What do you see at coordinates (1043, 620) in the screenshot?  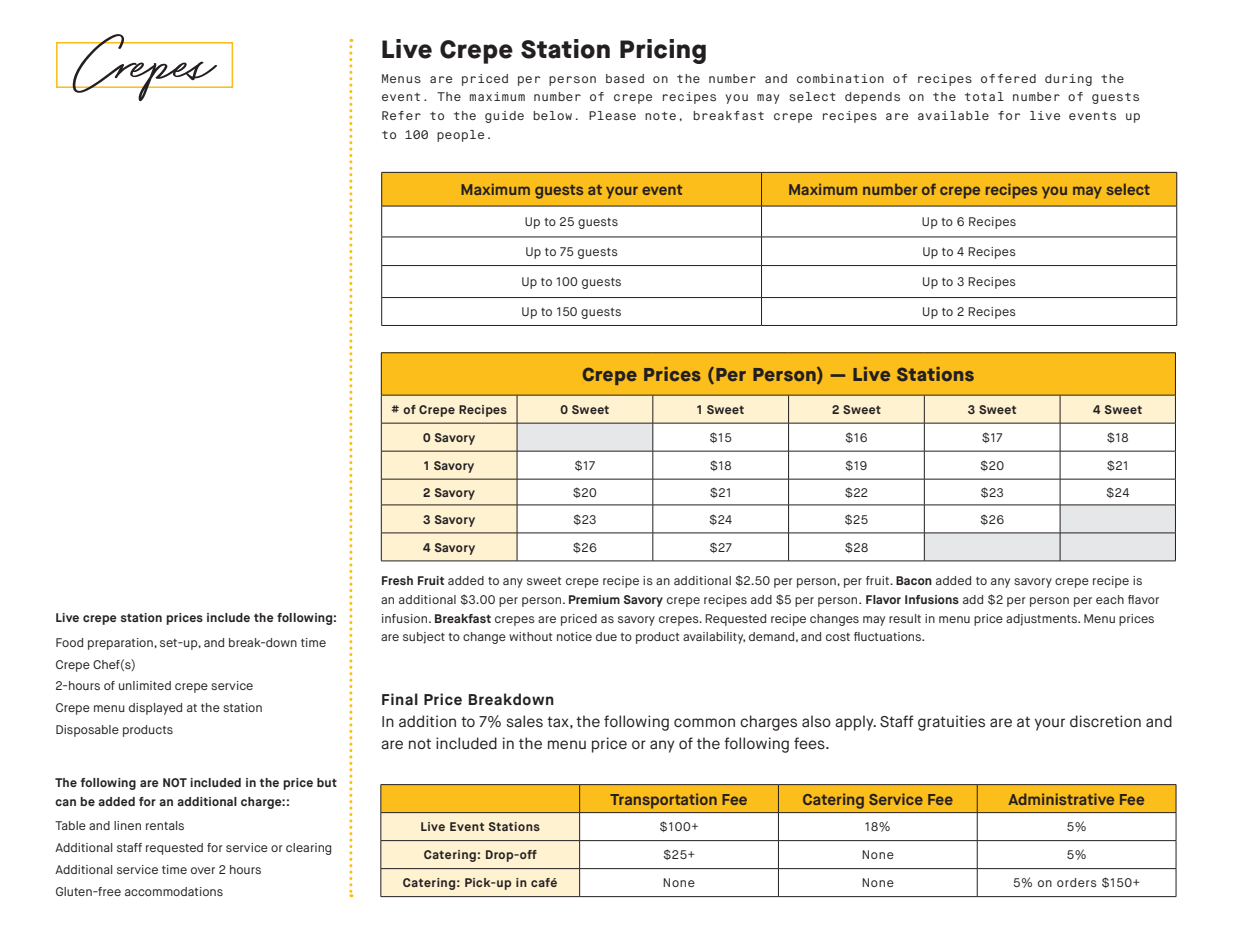 I see `adjustments` at bounding box center [1043, 620].
